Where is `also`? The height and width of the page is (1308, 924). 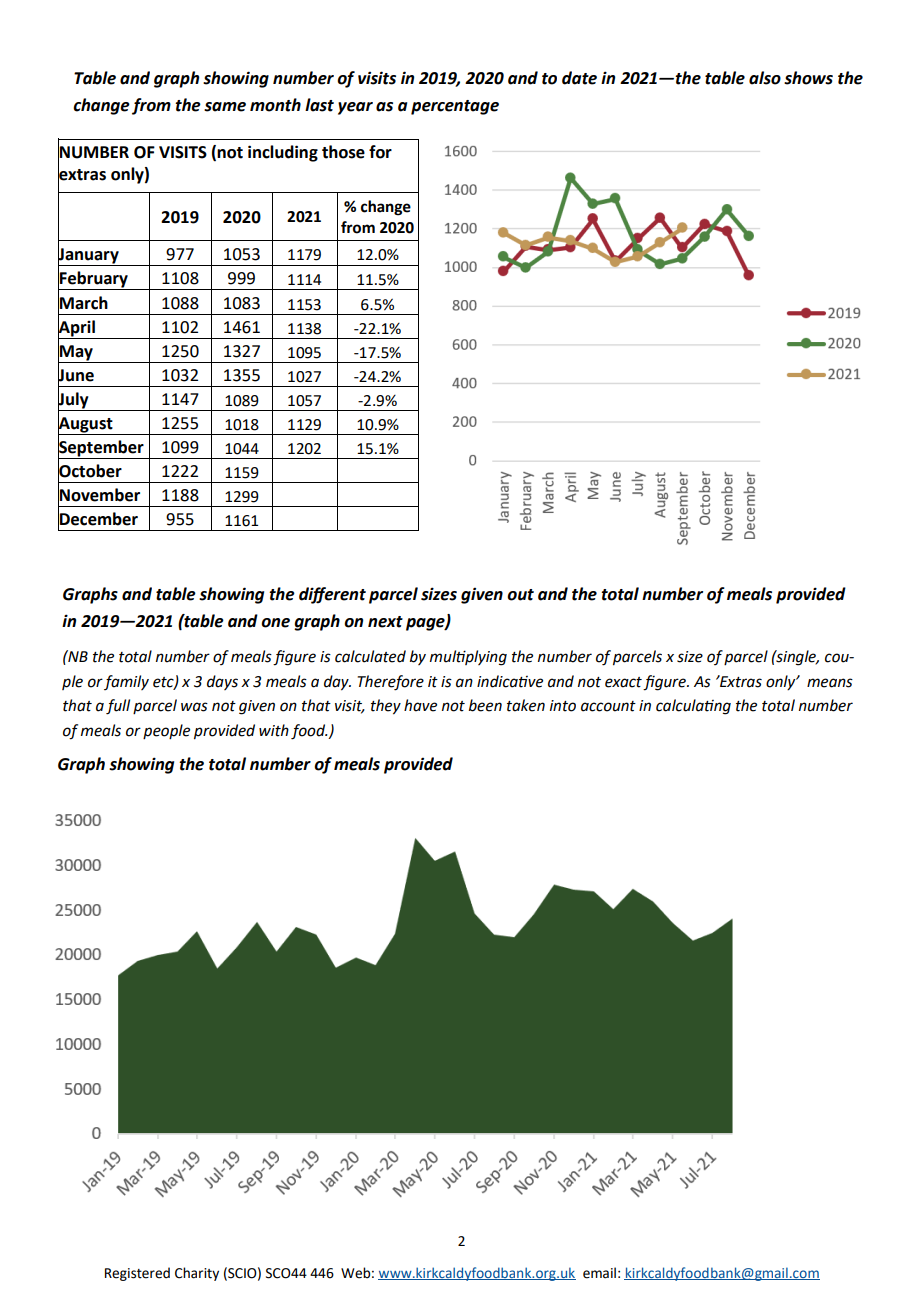 also is located at coordinates (765, 78).
